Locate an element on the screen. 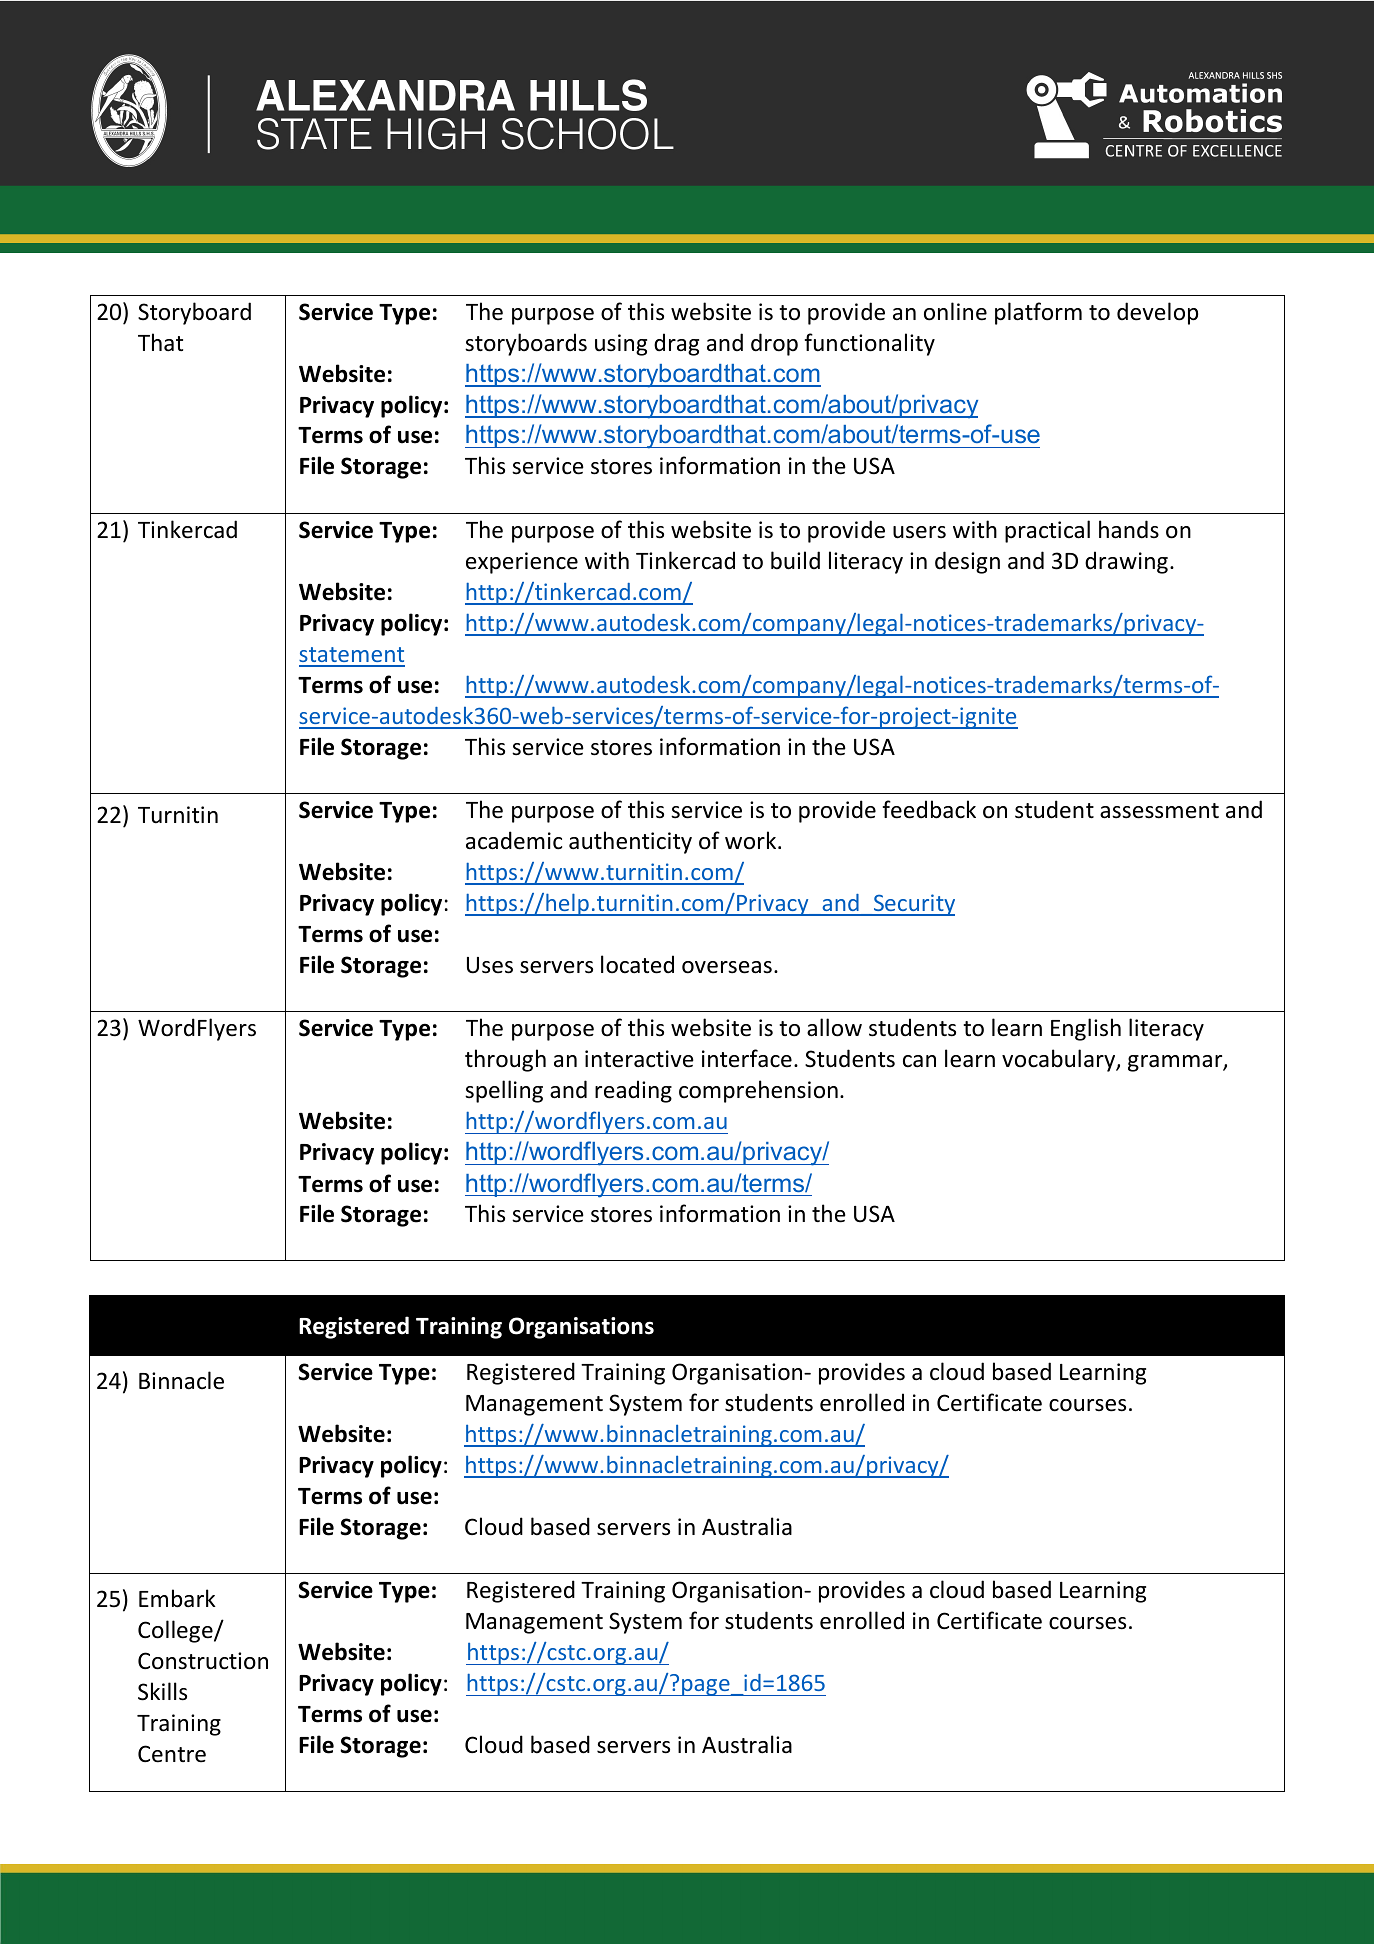  interactive is located at coordinates (639, 1059).
